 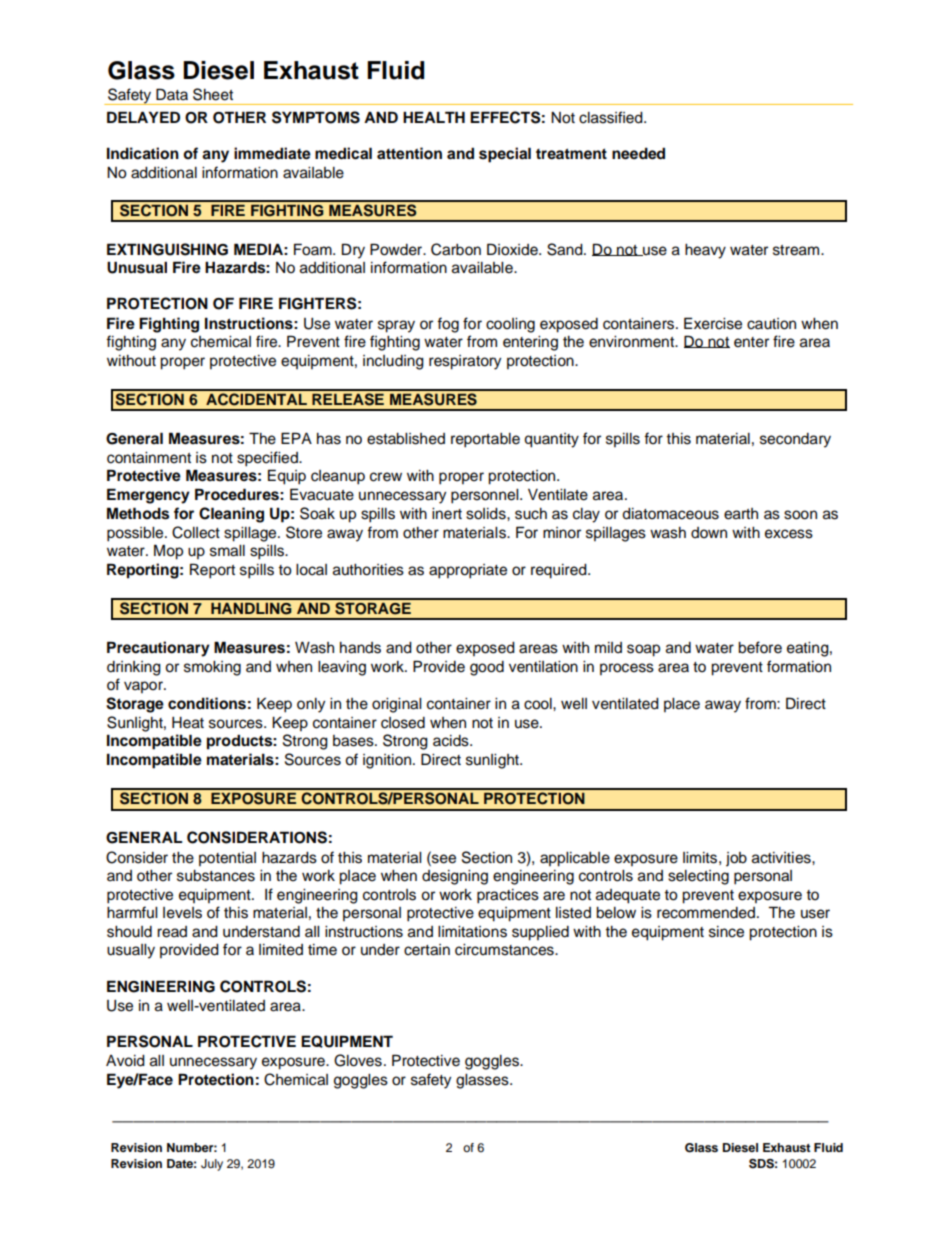 What do you see at coordinates (212, 668) in the image?
I see `smoking` at bounding box center [212, 668].
